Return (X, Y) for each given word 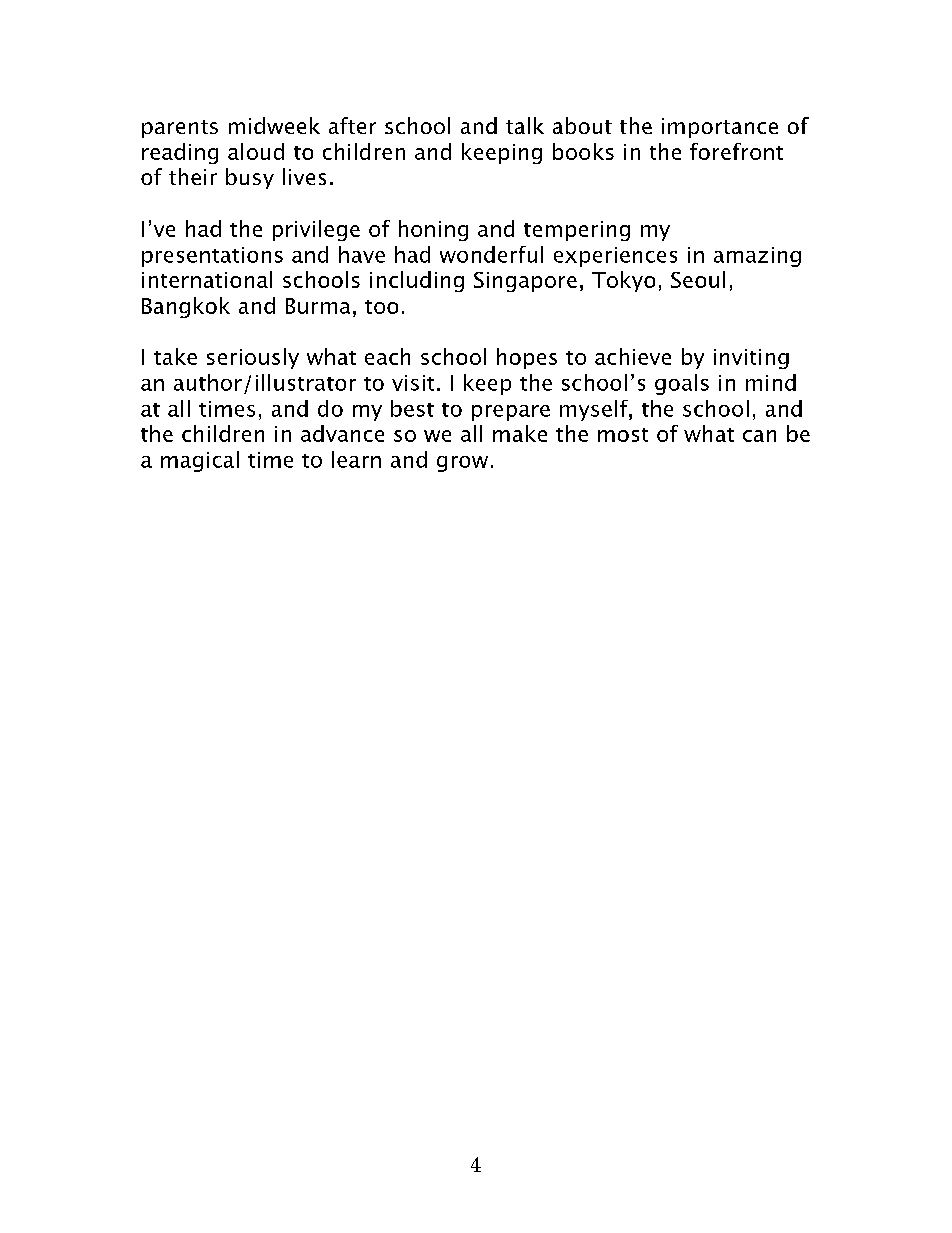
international (207, 279)
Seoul (698, 279)
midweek (274, 125)
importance (720, 128)
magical (200, 461)
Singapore (525, 282)
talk (525, 125)
